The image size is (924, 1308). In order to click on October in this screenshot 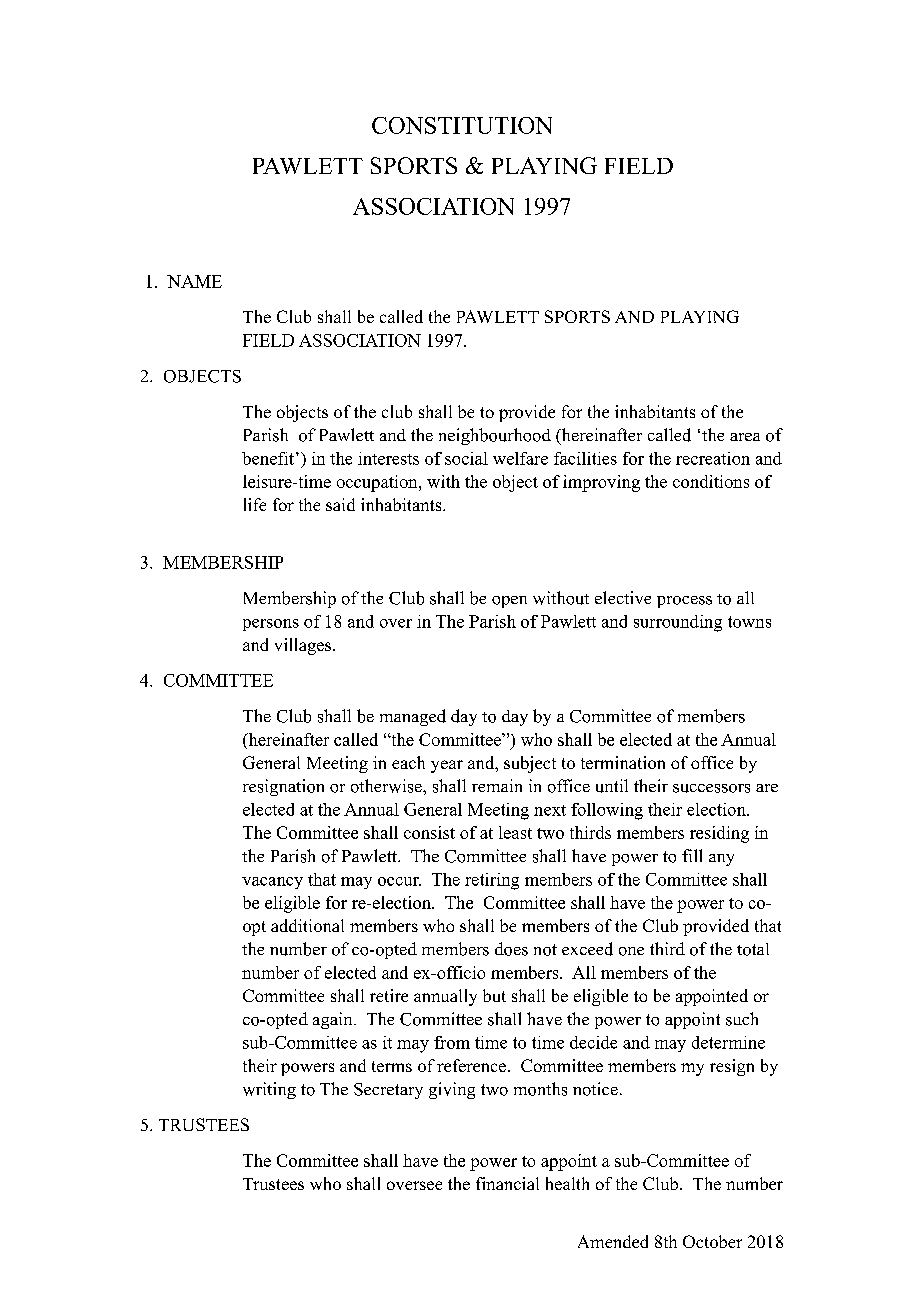, I will do `click(712, 1241)`.
